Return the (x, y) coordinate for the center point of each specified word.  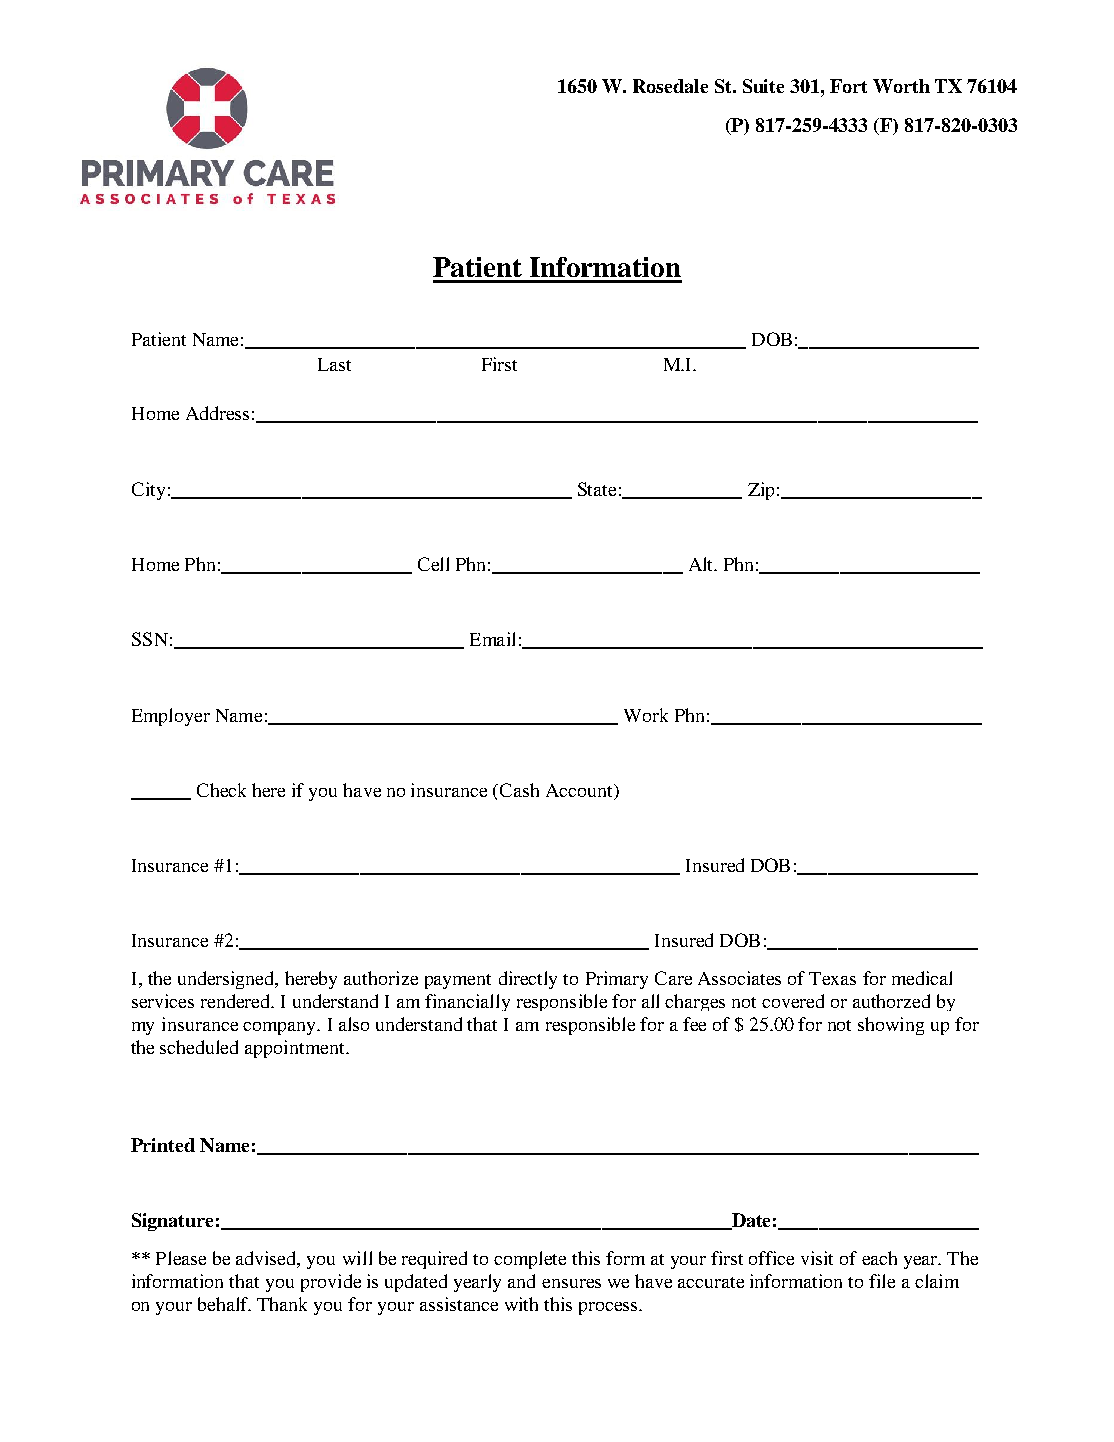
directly (528, 980)
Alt (702, 564)
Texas (832, 978)
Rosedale (670, 86)
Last (334, 364)
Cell (433, 564)
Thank (282, 1304)
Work (646, 715)
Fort (848, 86)
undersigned (227, 980)
